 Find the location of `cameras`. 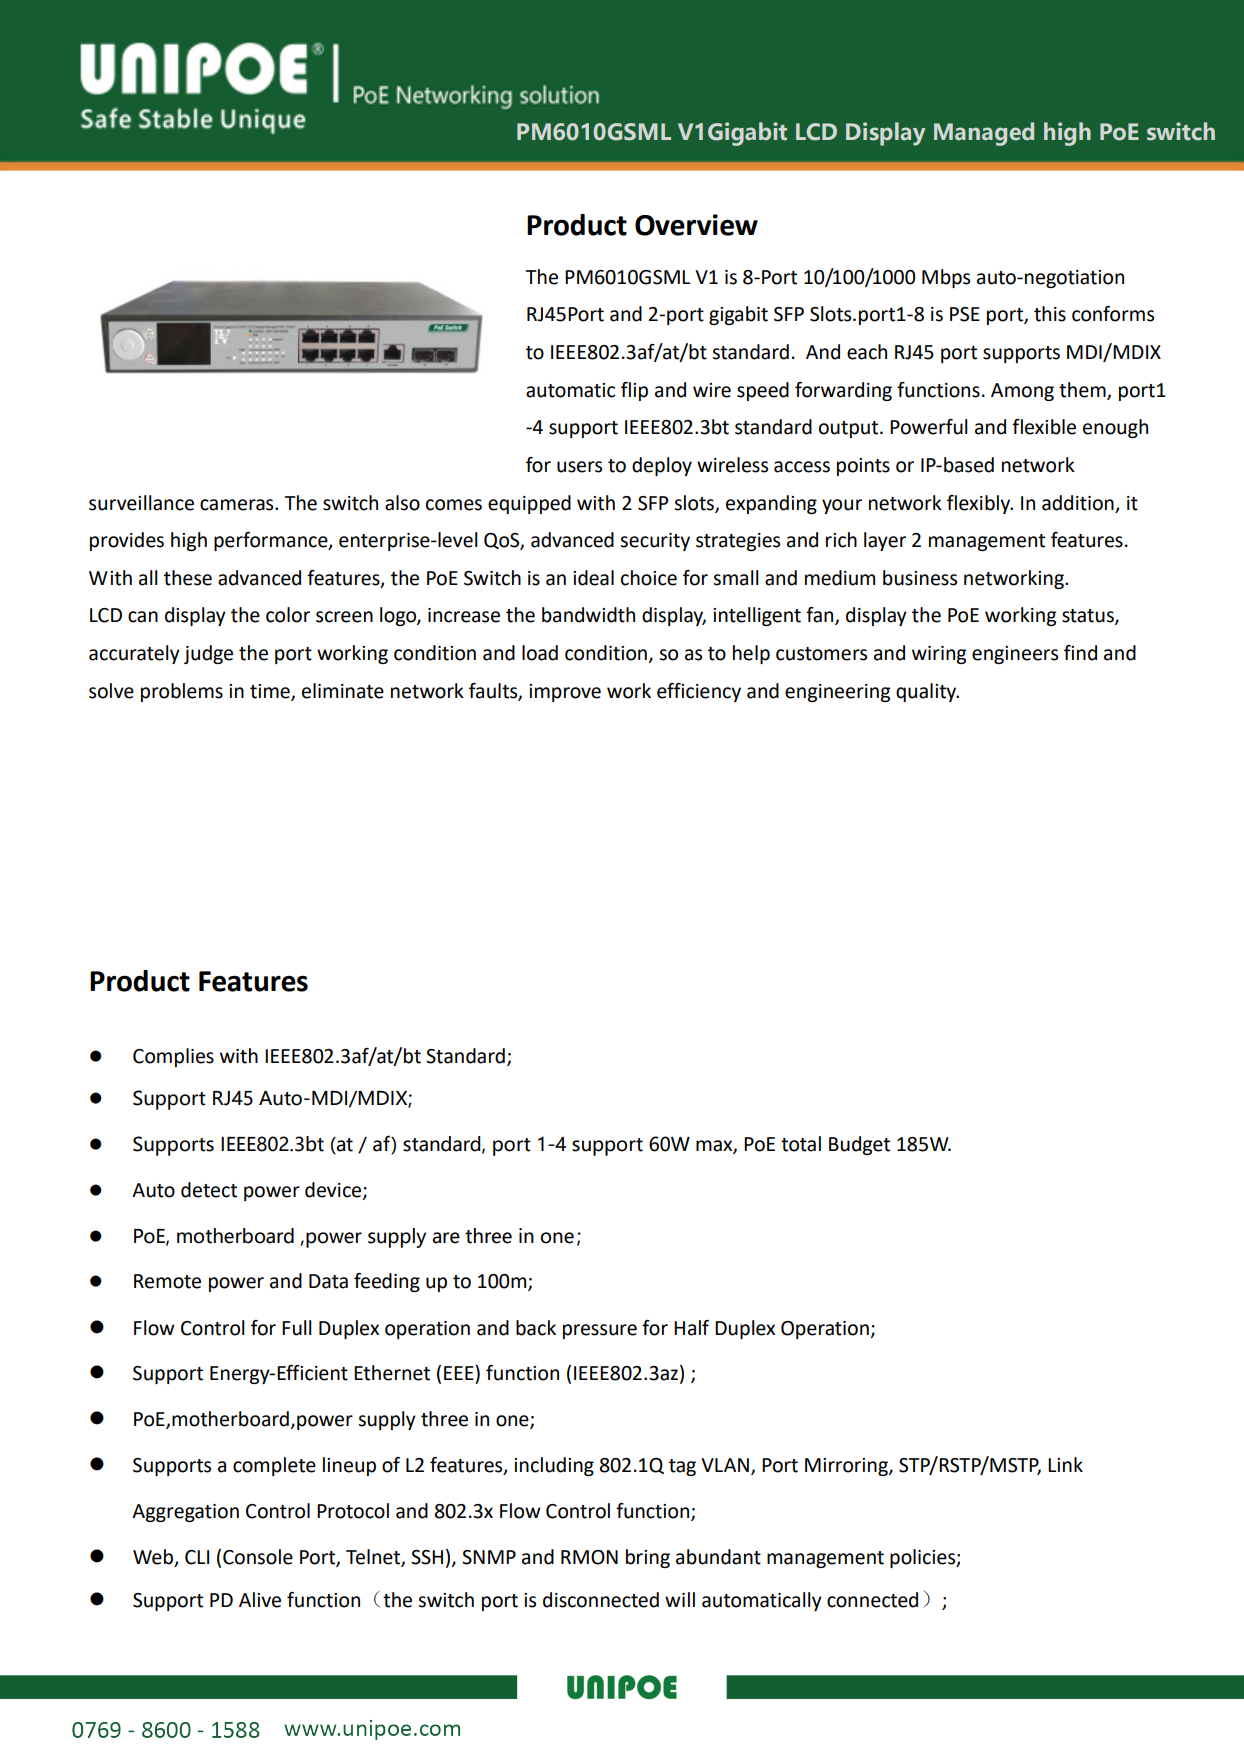

cameras is located at coordinates (238, 505).
